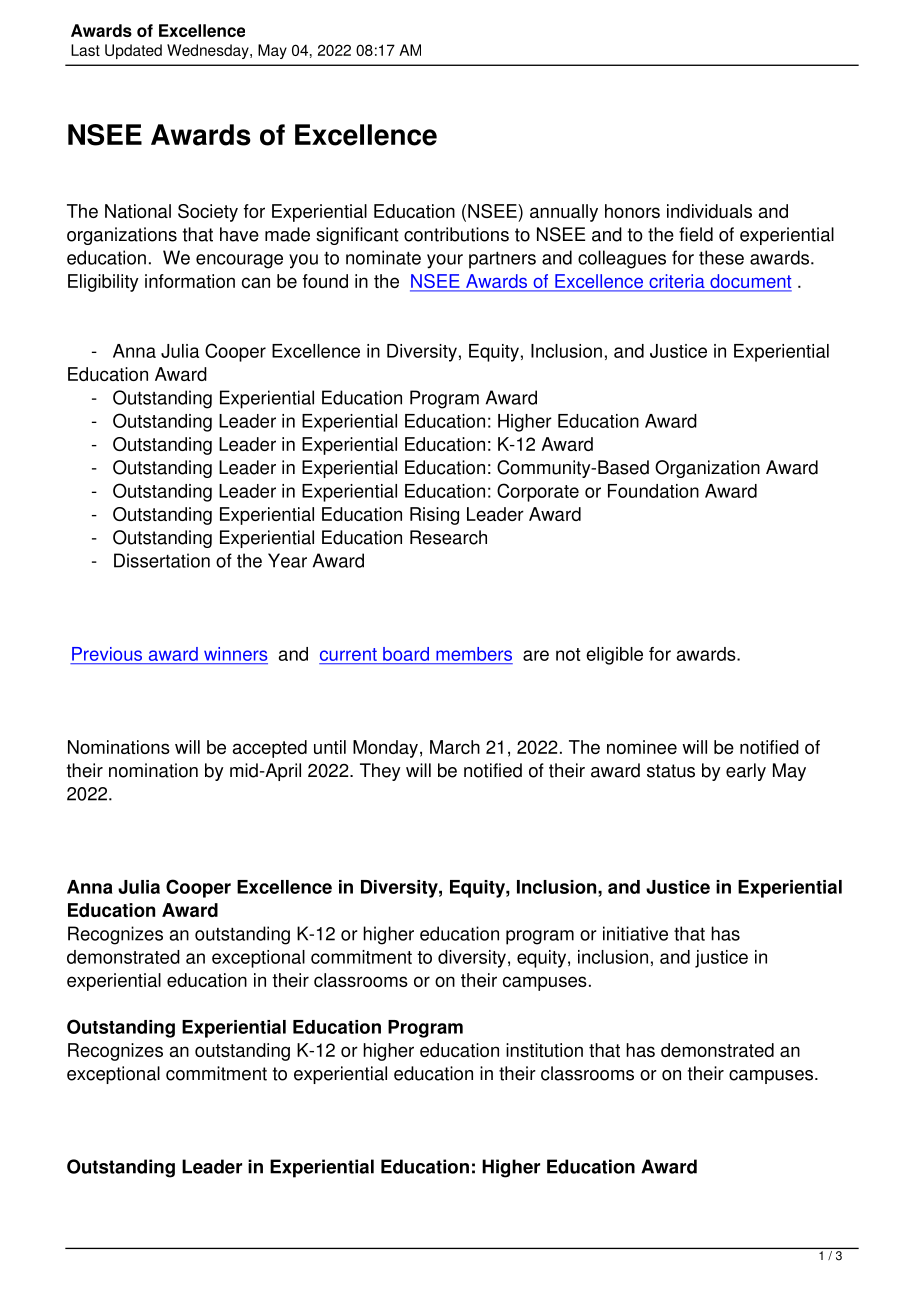 The height and width of the document is (1308, 924). Describe the element at coordinates (632, 211) in the document. I see `honors` at that location.
